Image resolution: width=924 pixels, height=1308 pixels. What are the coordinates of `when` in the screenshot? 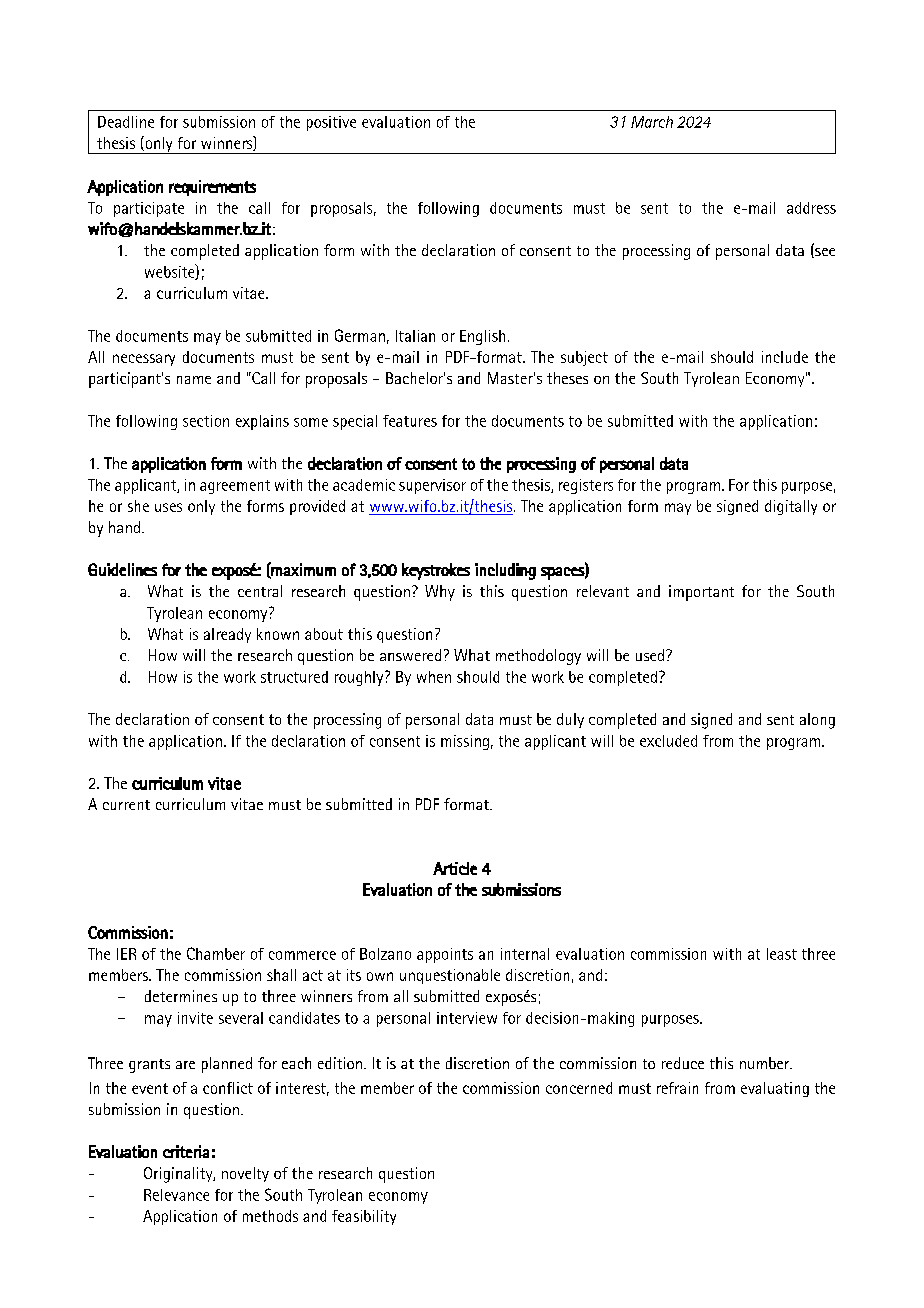 It's located at (434, 677).
